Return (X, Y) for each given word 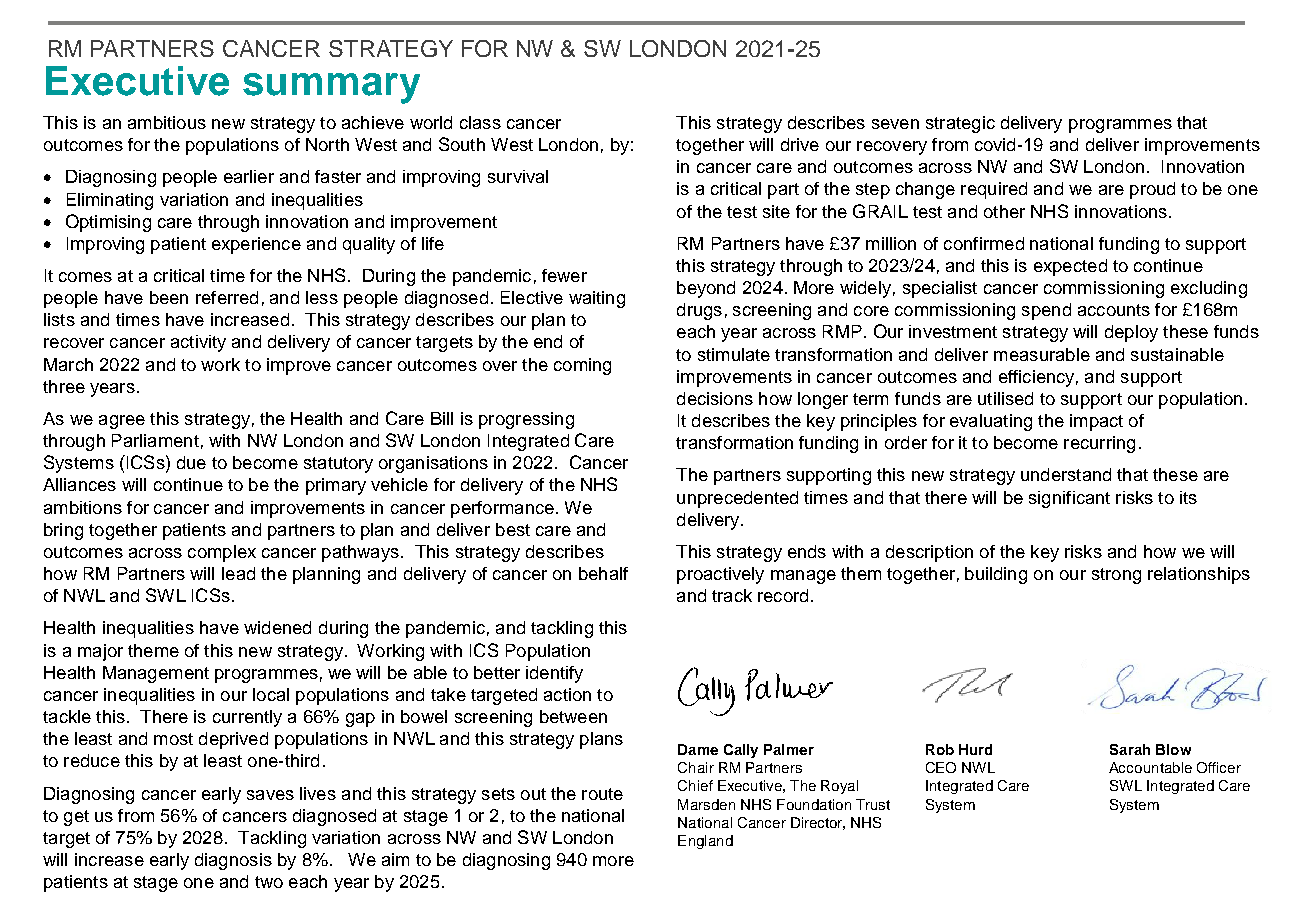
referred (227, 297)
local (271, 694)
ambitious (167, 122)
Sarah (1130, 749)
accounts (1114, 310)
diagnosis (233, 861)
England (705, 842)
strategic (960, 124)
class (480, 122)
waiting (597, 299)
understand (1066, 474)
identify (554, 674)
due (191, 462)
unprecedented (737, 499)
